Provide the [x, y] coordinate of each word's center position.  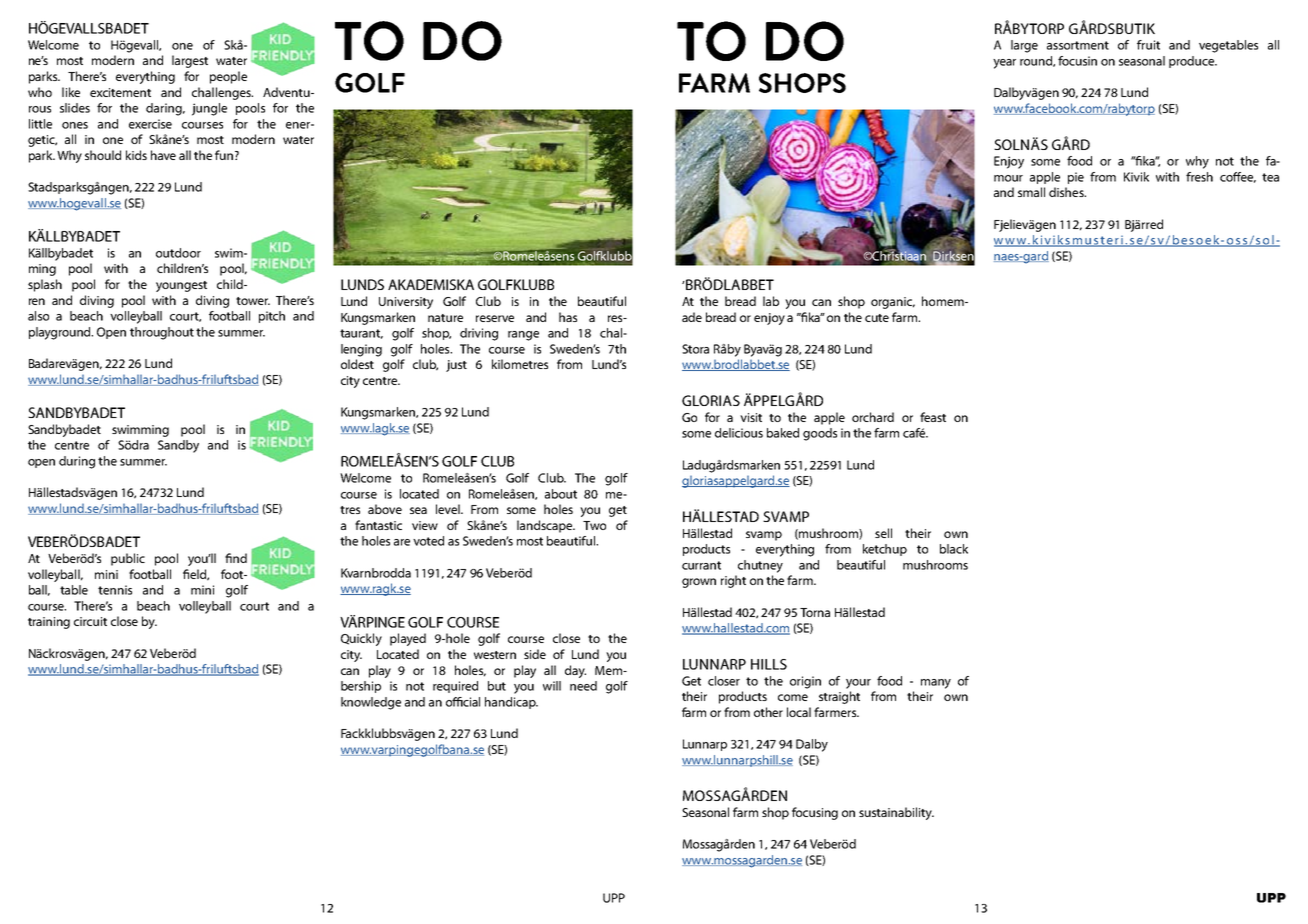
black [954, 549]
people [228, 77]
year [1004, 64]
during [77, 462]
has [568, 317]
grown [699, 583]
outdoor [178, 253]
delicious [739, 433]
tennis [115, 590]
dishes [1067, 192]
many [936, 684]
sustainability [896, 813]
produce [1193, 62]
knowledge [371, 703]
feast [933, 417]
